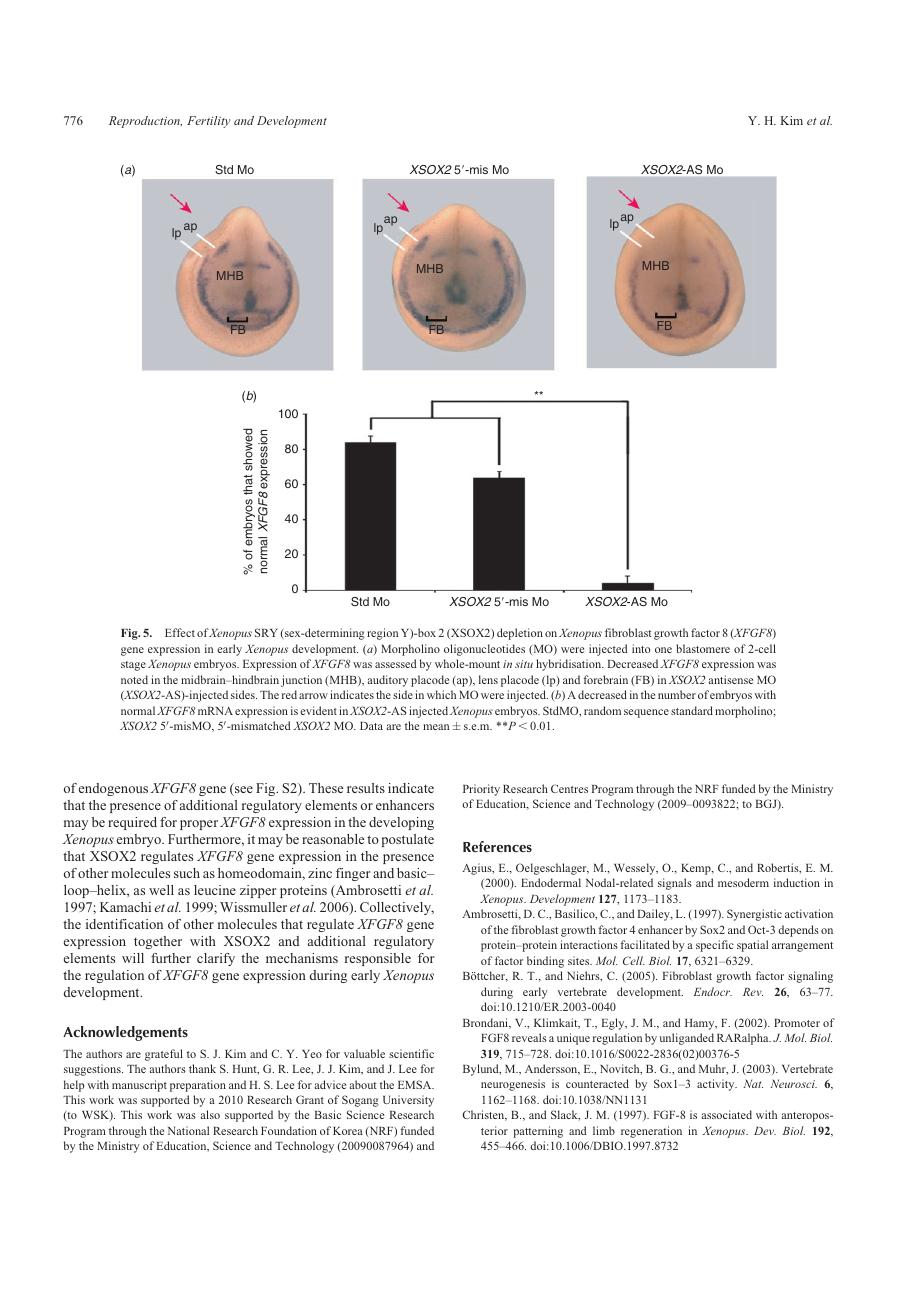 The width and height of the screenshot is (924, 1308). What do you see at coordinates (180, 632) in the screenshot?
I see `Effect` at bounding box center [180, 632].
